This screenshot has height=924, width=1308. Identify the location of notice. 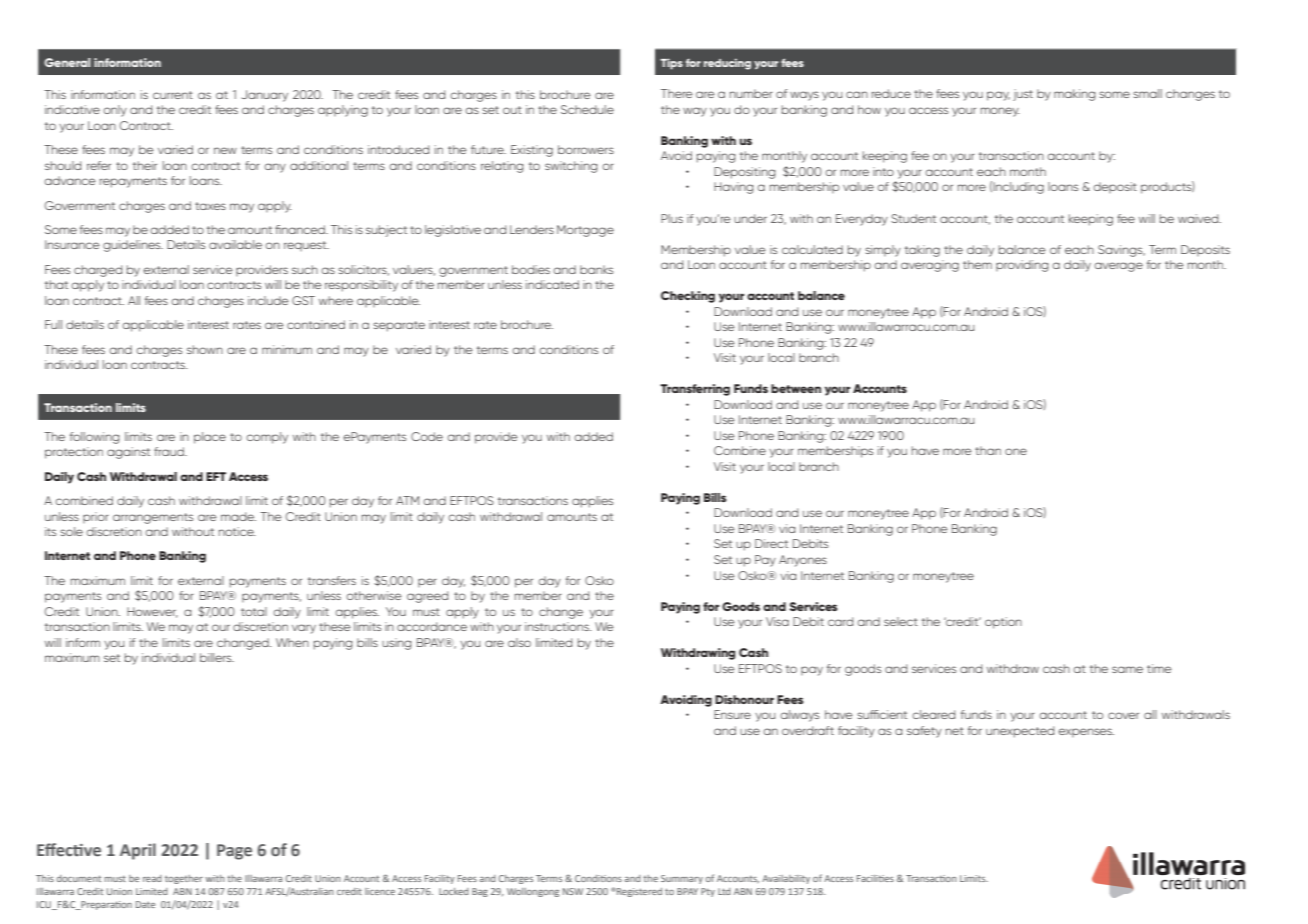
(237, 531).
